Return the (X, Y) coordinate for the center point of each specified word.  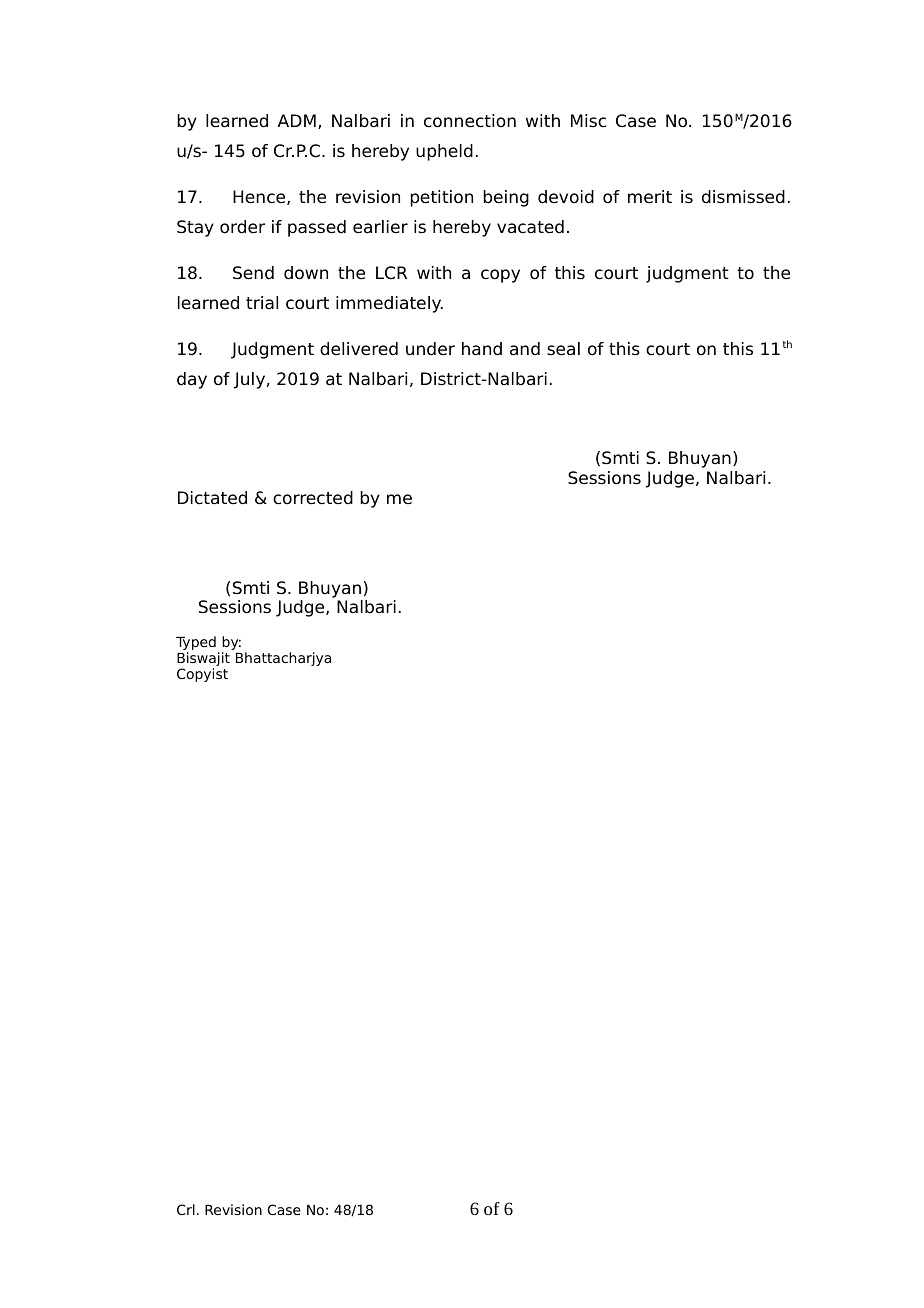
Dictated (212, 498)
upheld (444, 152)
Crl (186, 1209)
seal (563, 349)
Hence (260, 197)
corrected (313, 498)
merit (650, 197)
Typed (196, 644)
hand (482, 349)
